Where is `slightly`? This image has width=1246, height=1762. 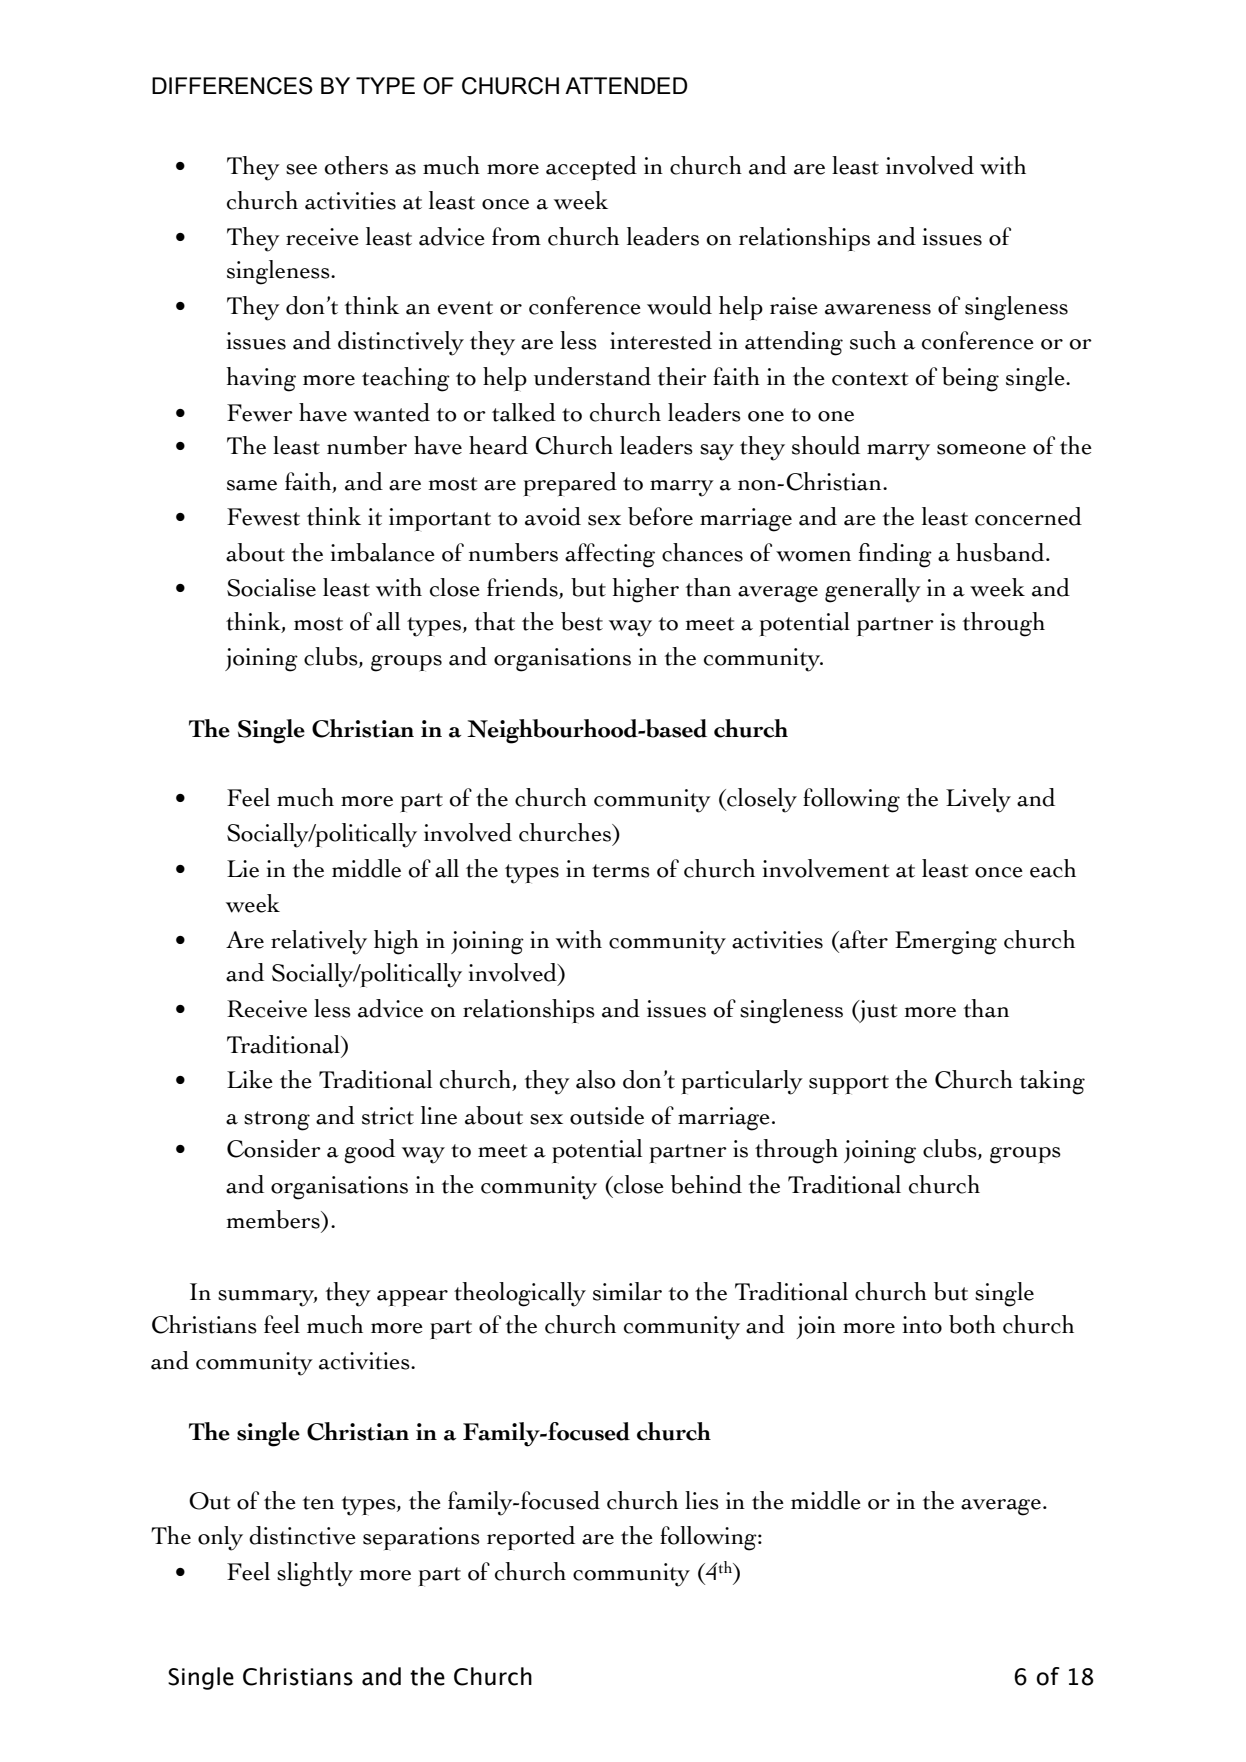 slightly is located at coordinates (315, 1574).
